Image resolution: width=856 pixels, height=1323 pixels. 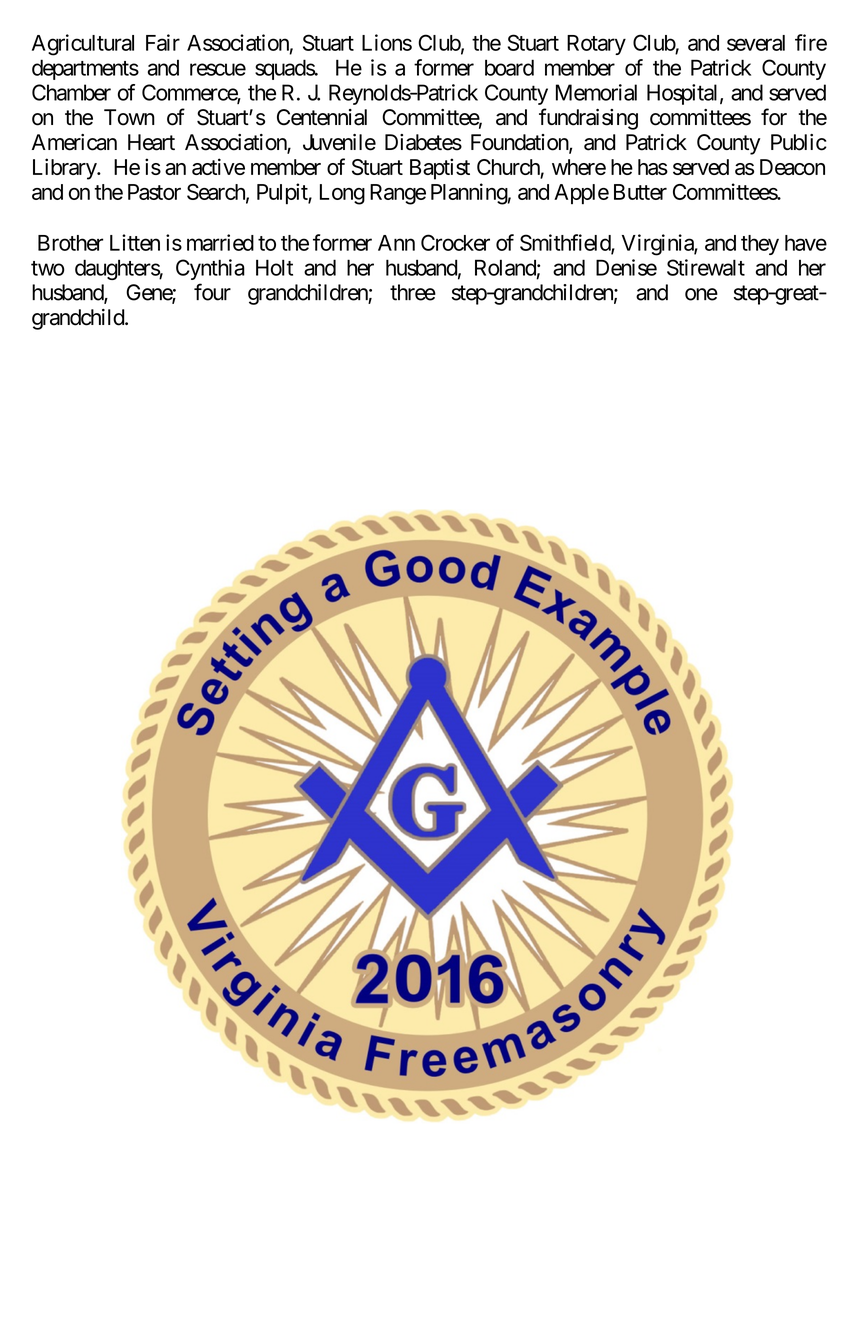 I want to click on Holt, so click(x=274, y=267).
